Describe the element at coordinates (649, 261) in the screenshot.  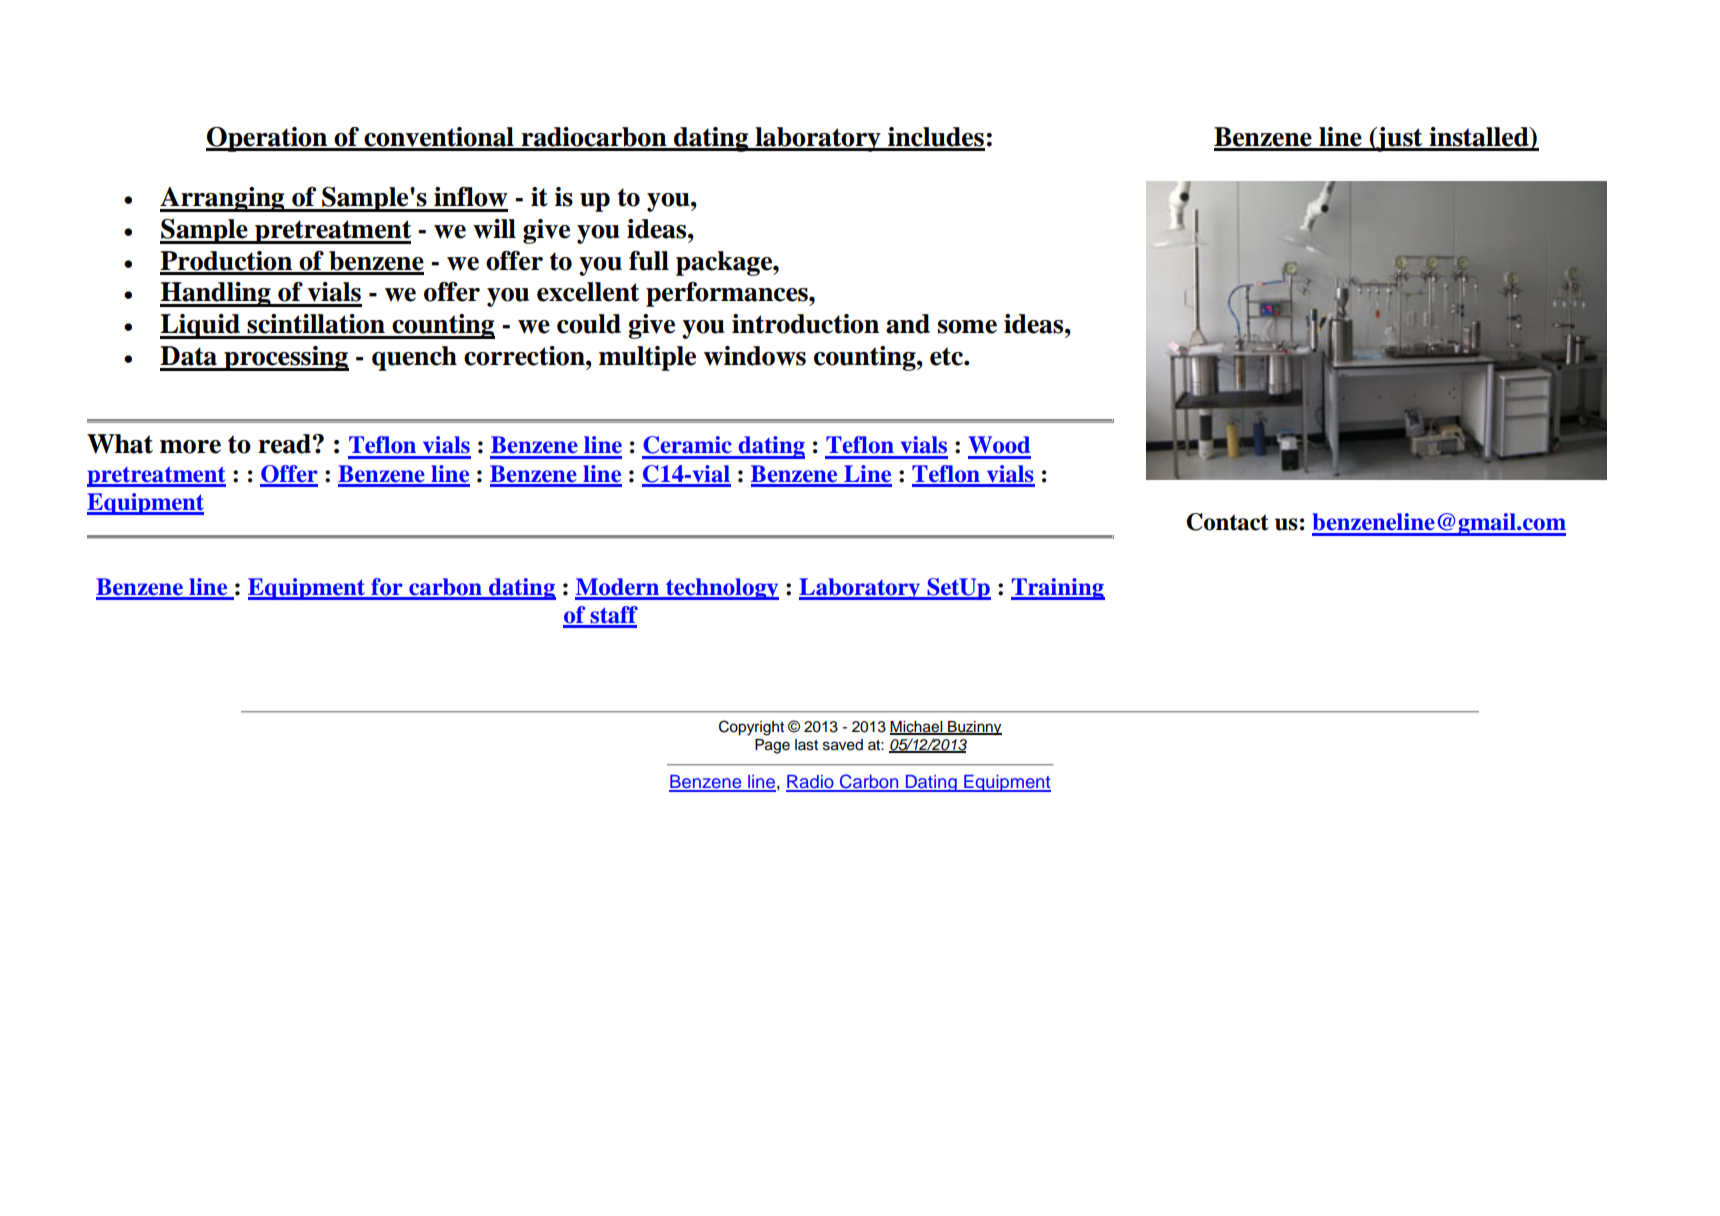
I see `full` at that location.
